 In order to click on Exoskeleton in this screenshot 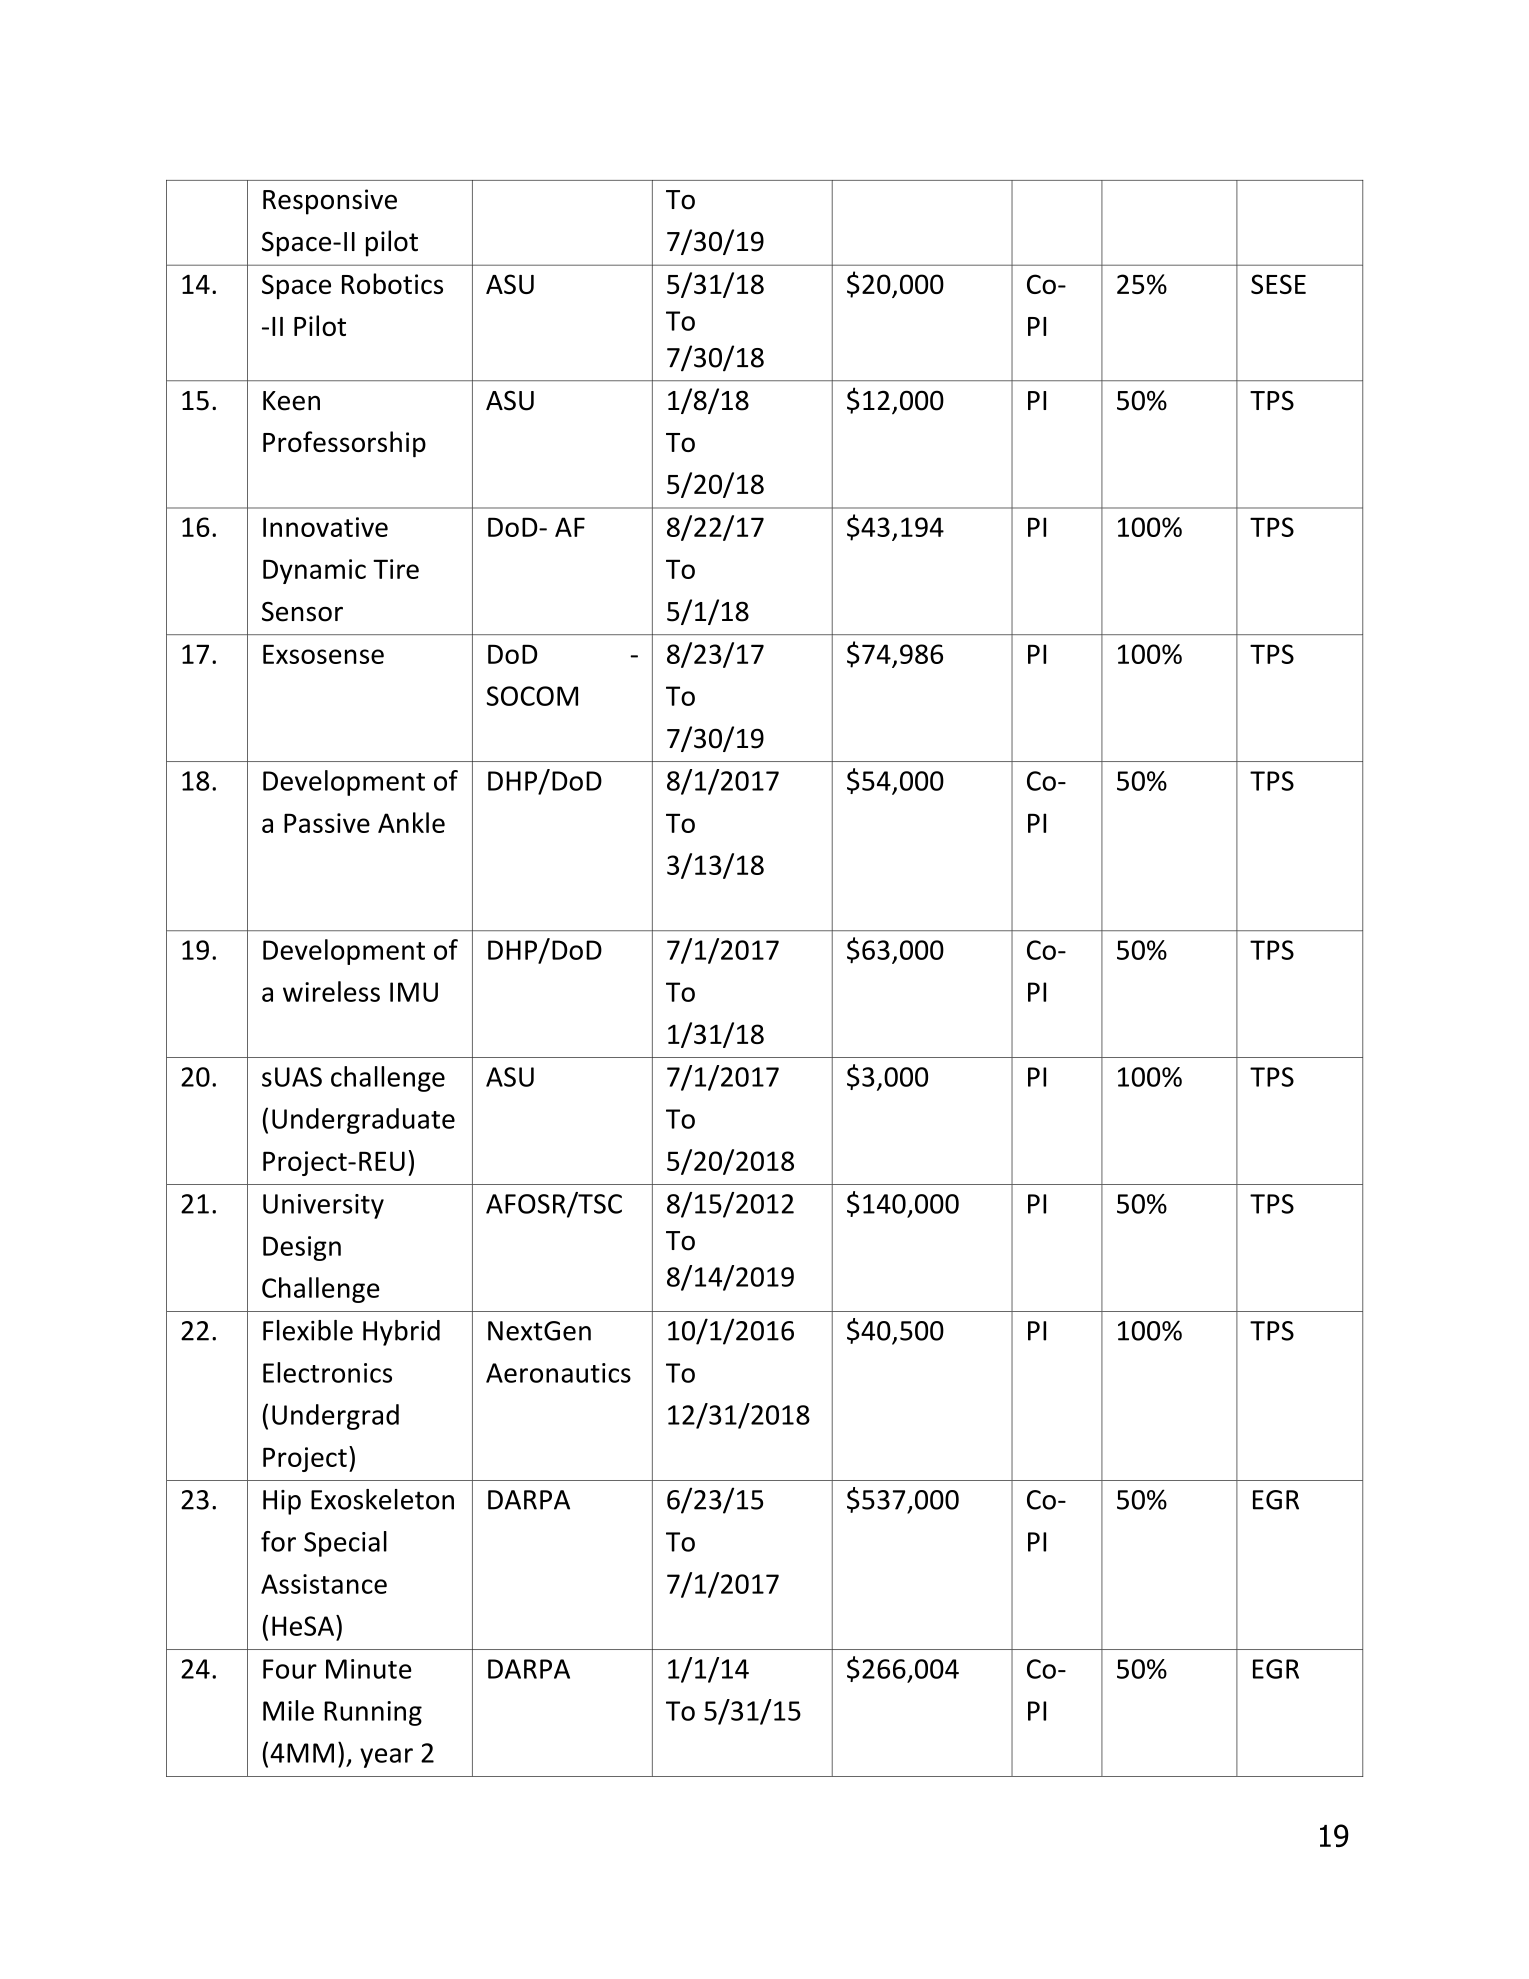, I will do `click(382, 1499)`.
